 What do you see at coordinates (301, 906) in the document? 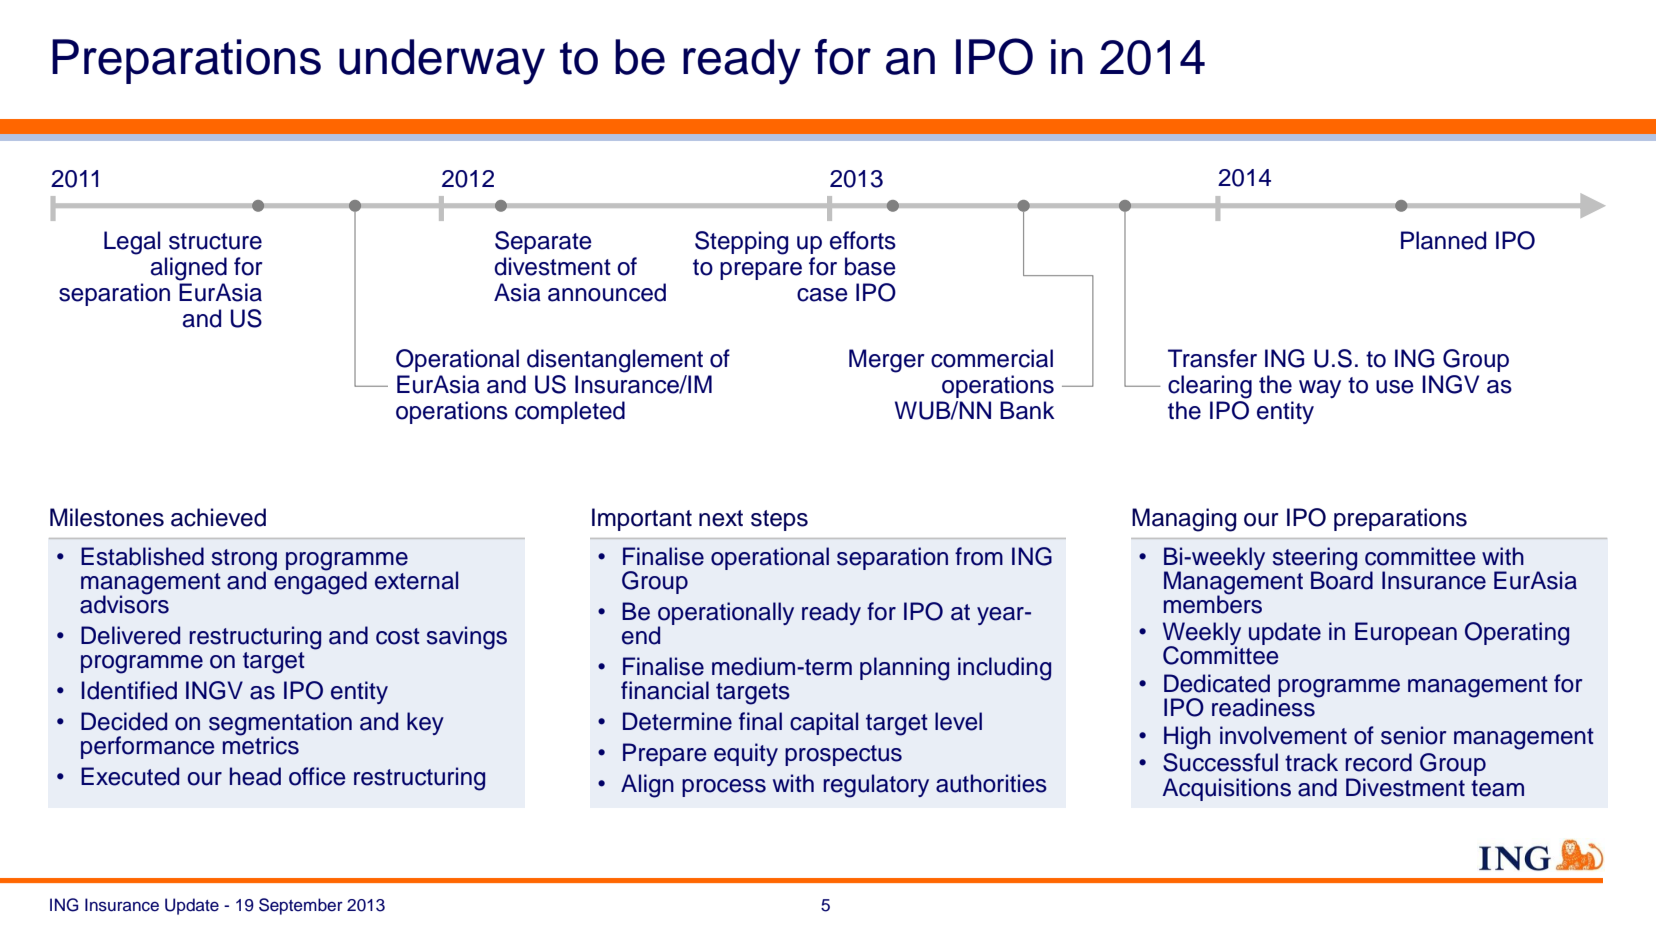
I see `September` at bounding box center [301, 906].
